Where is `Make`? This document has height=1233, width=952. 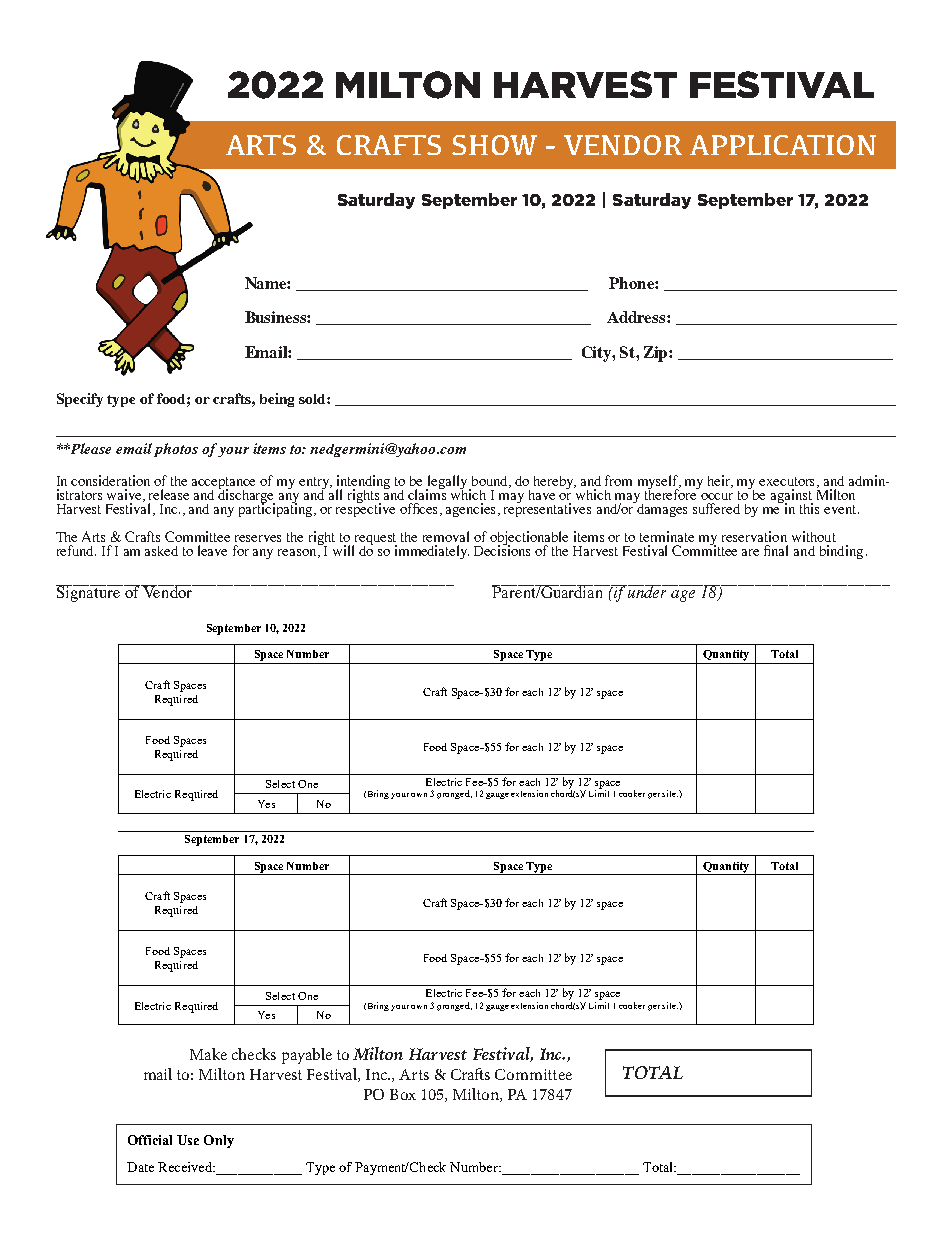 Make is located at coordinates (208, 1054).
